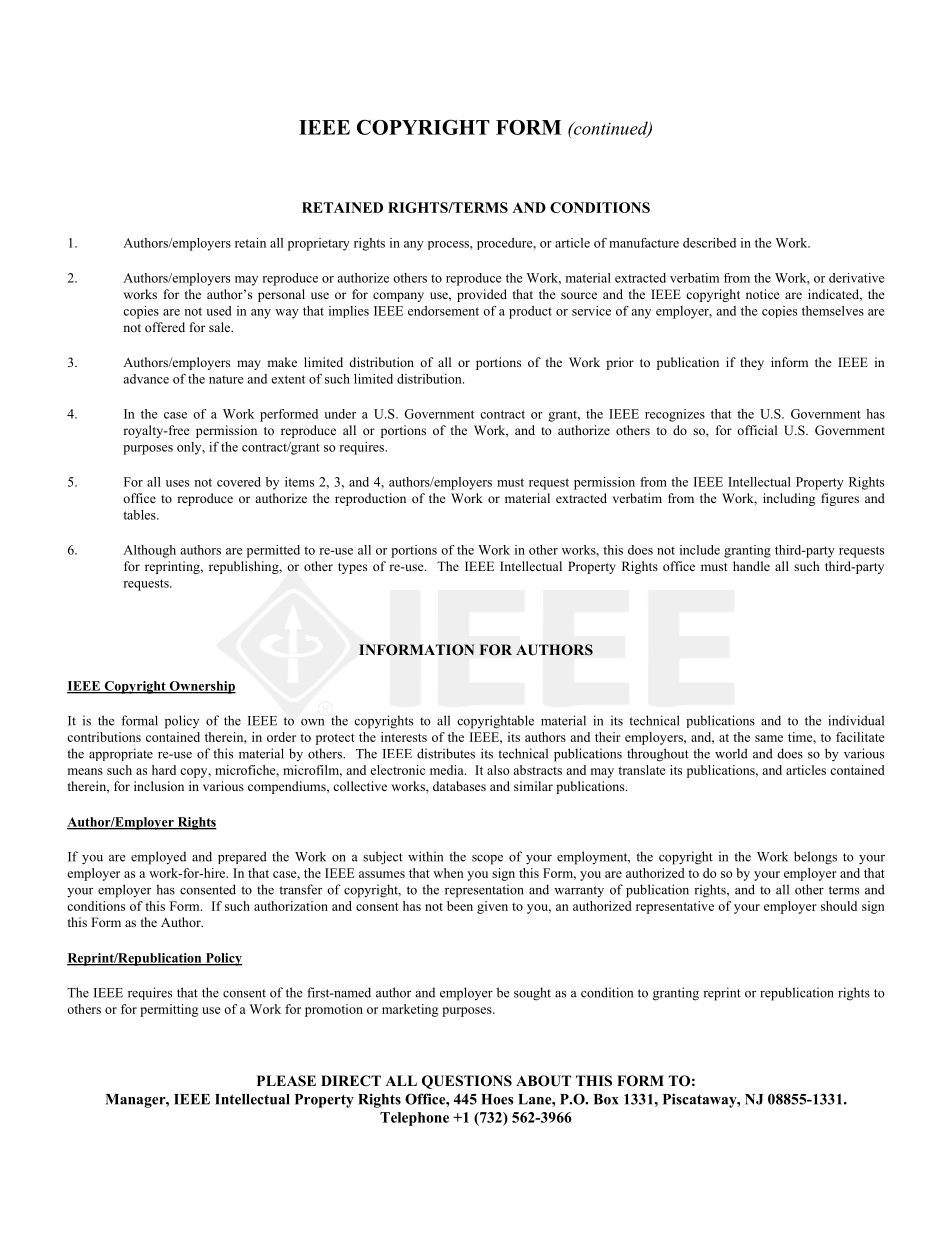 The height and width of the image is (1233, 952). What do you see at coordinates (177, 483) in the image?
I see `uses` at bounding box center [177, 483].
